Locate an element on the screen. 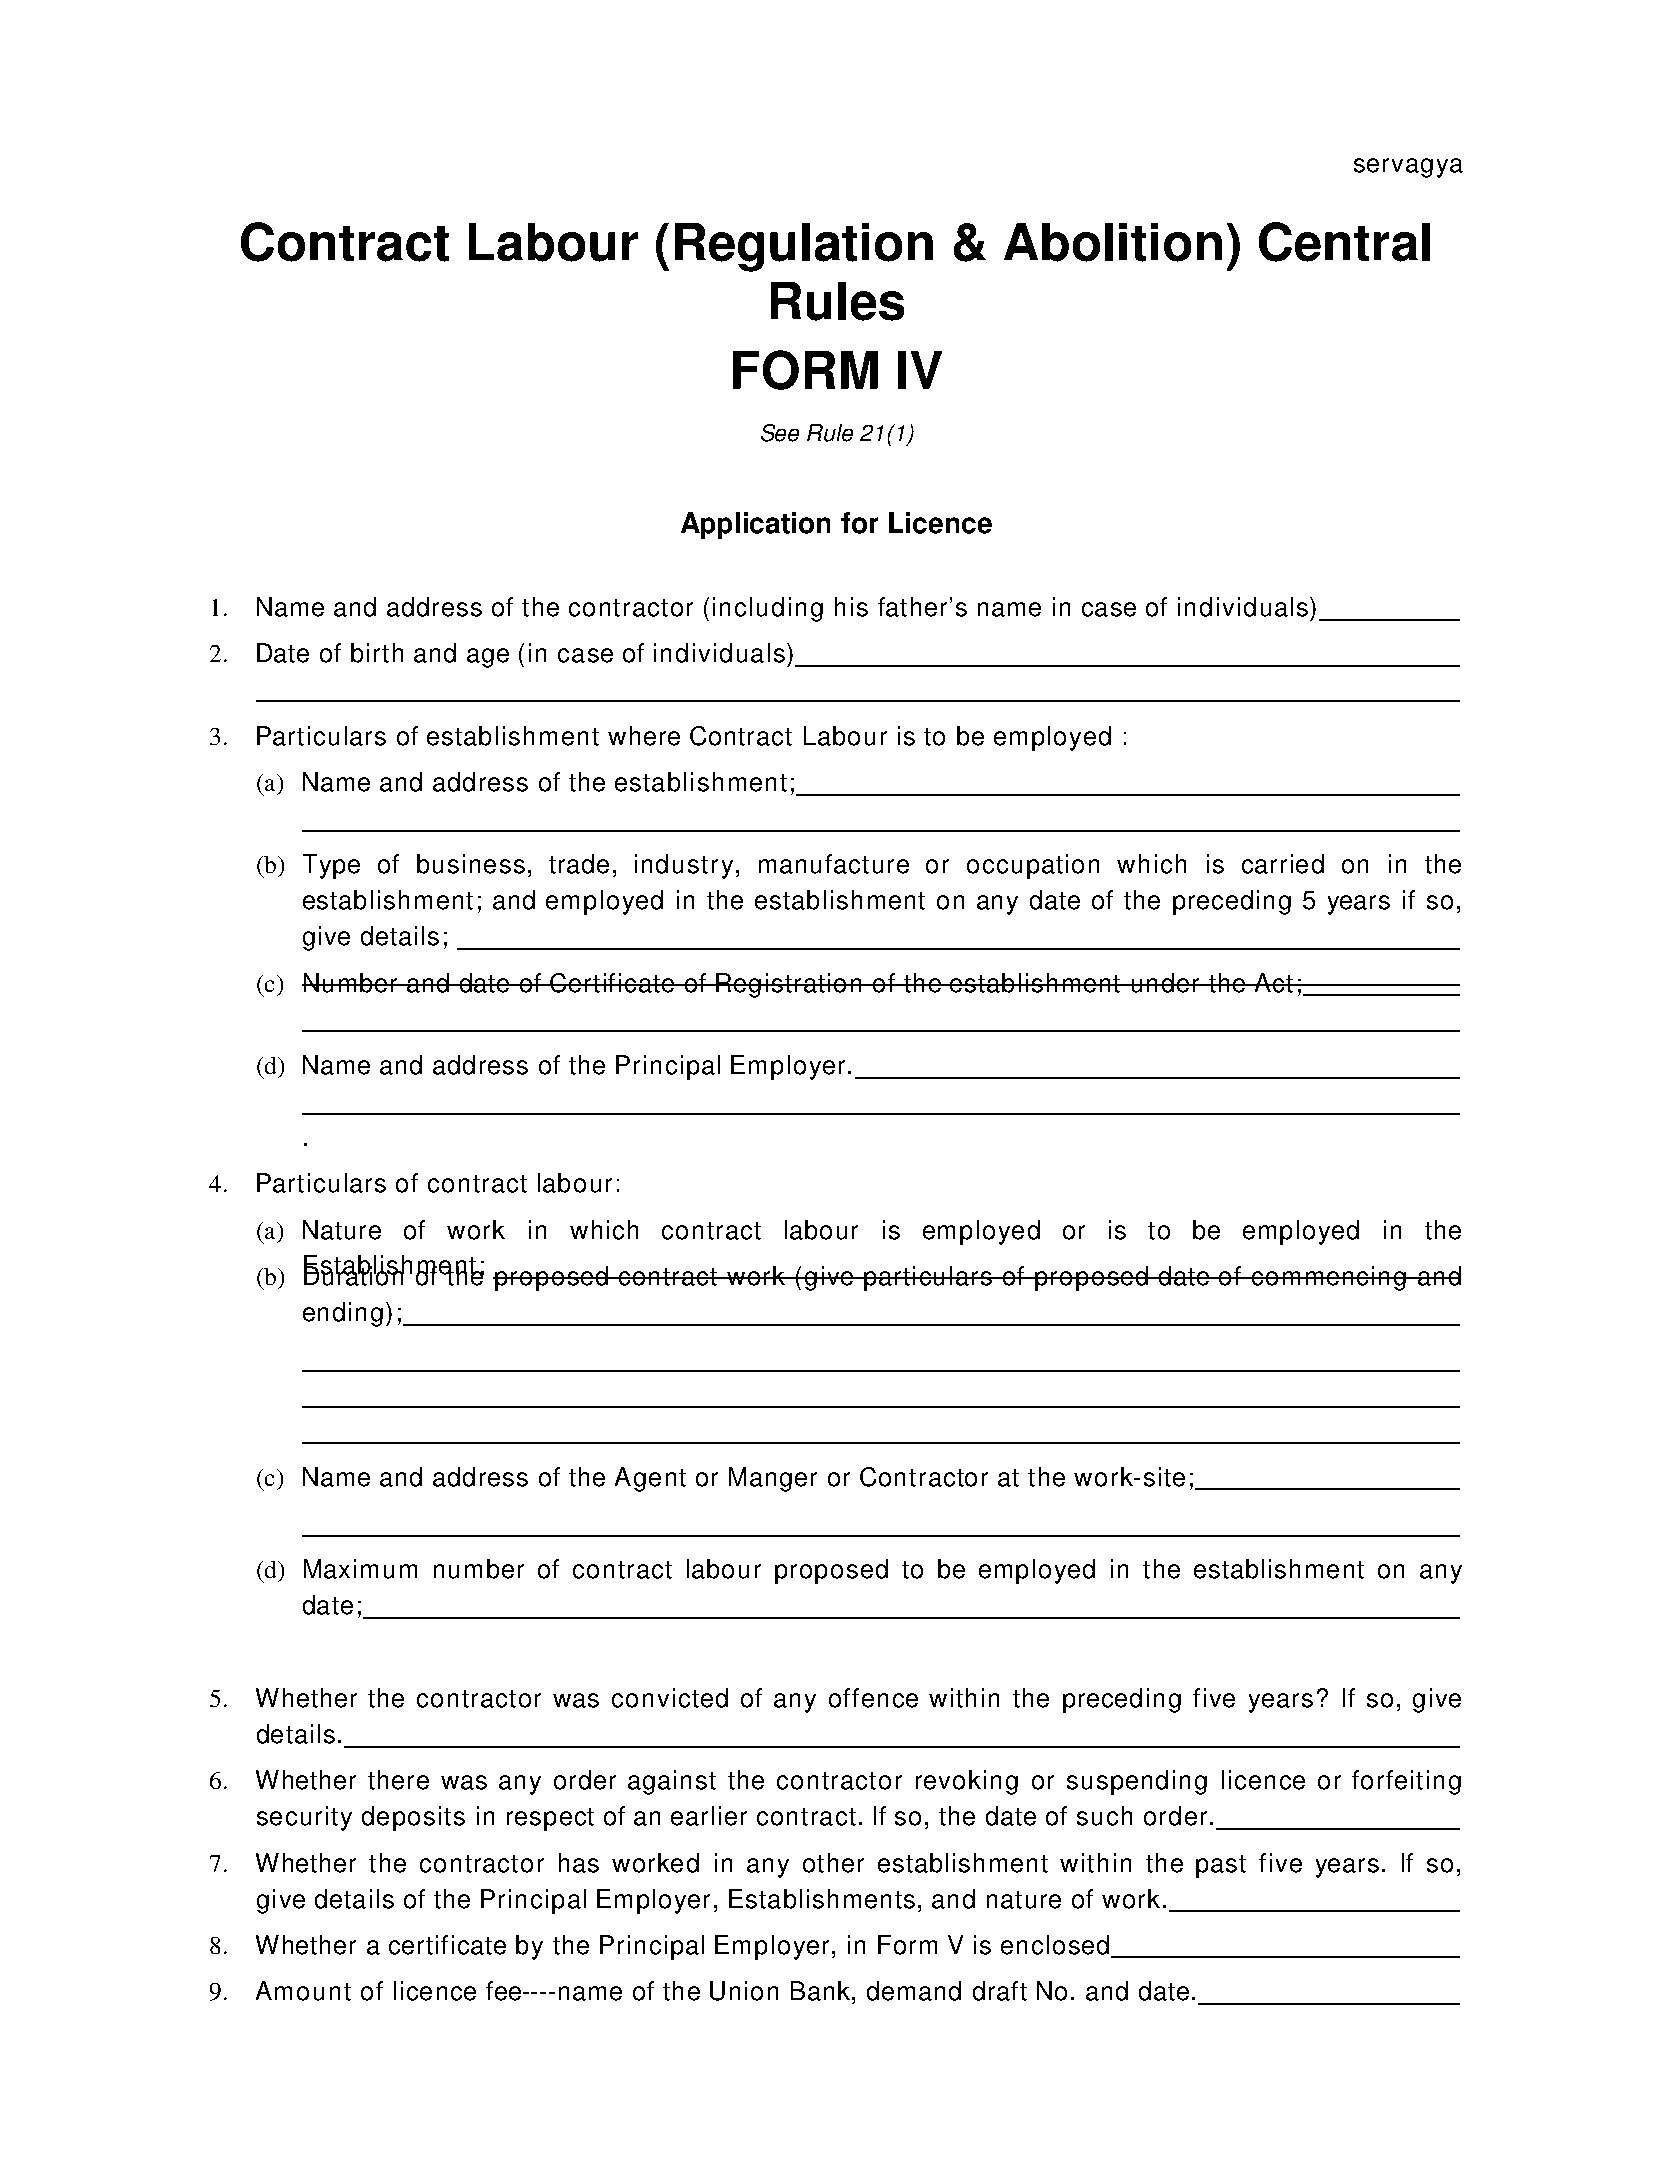 The height and width of the screenshot is (2164, 1672). Duration is located at coordinates (354, 1275).
